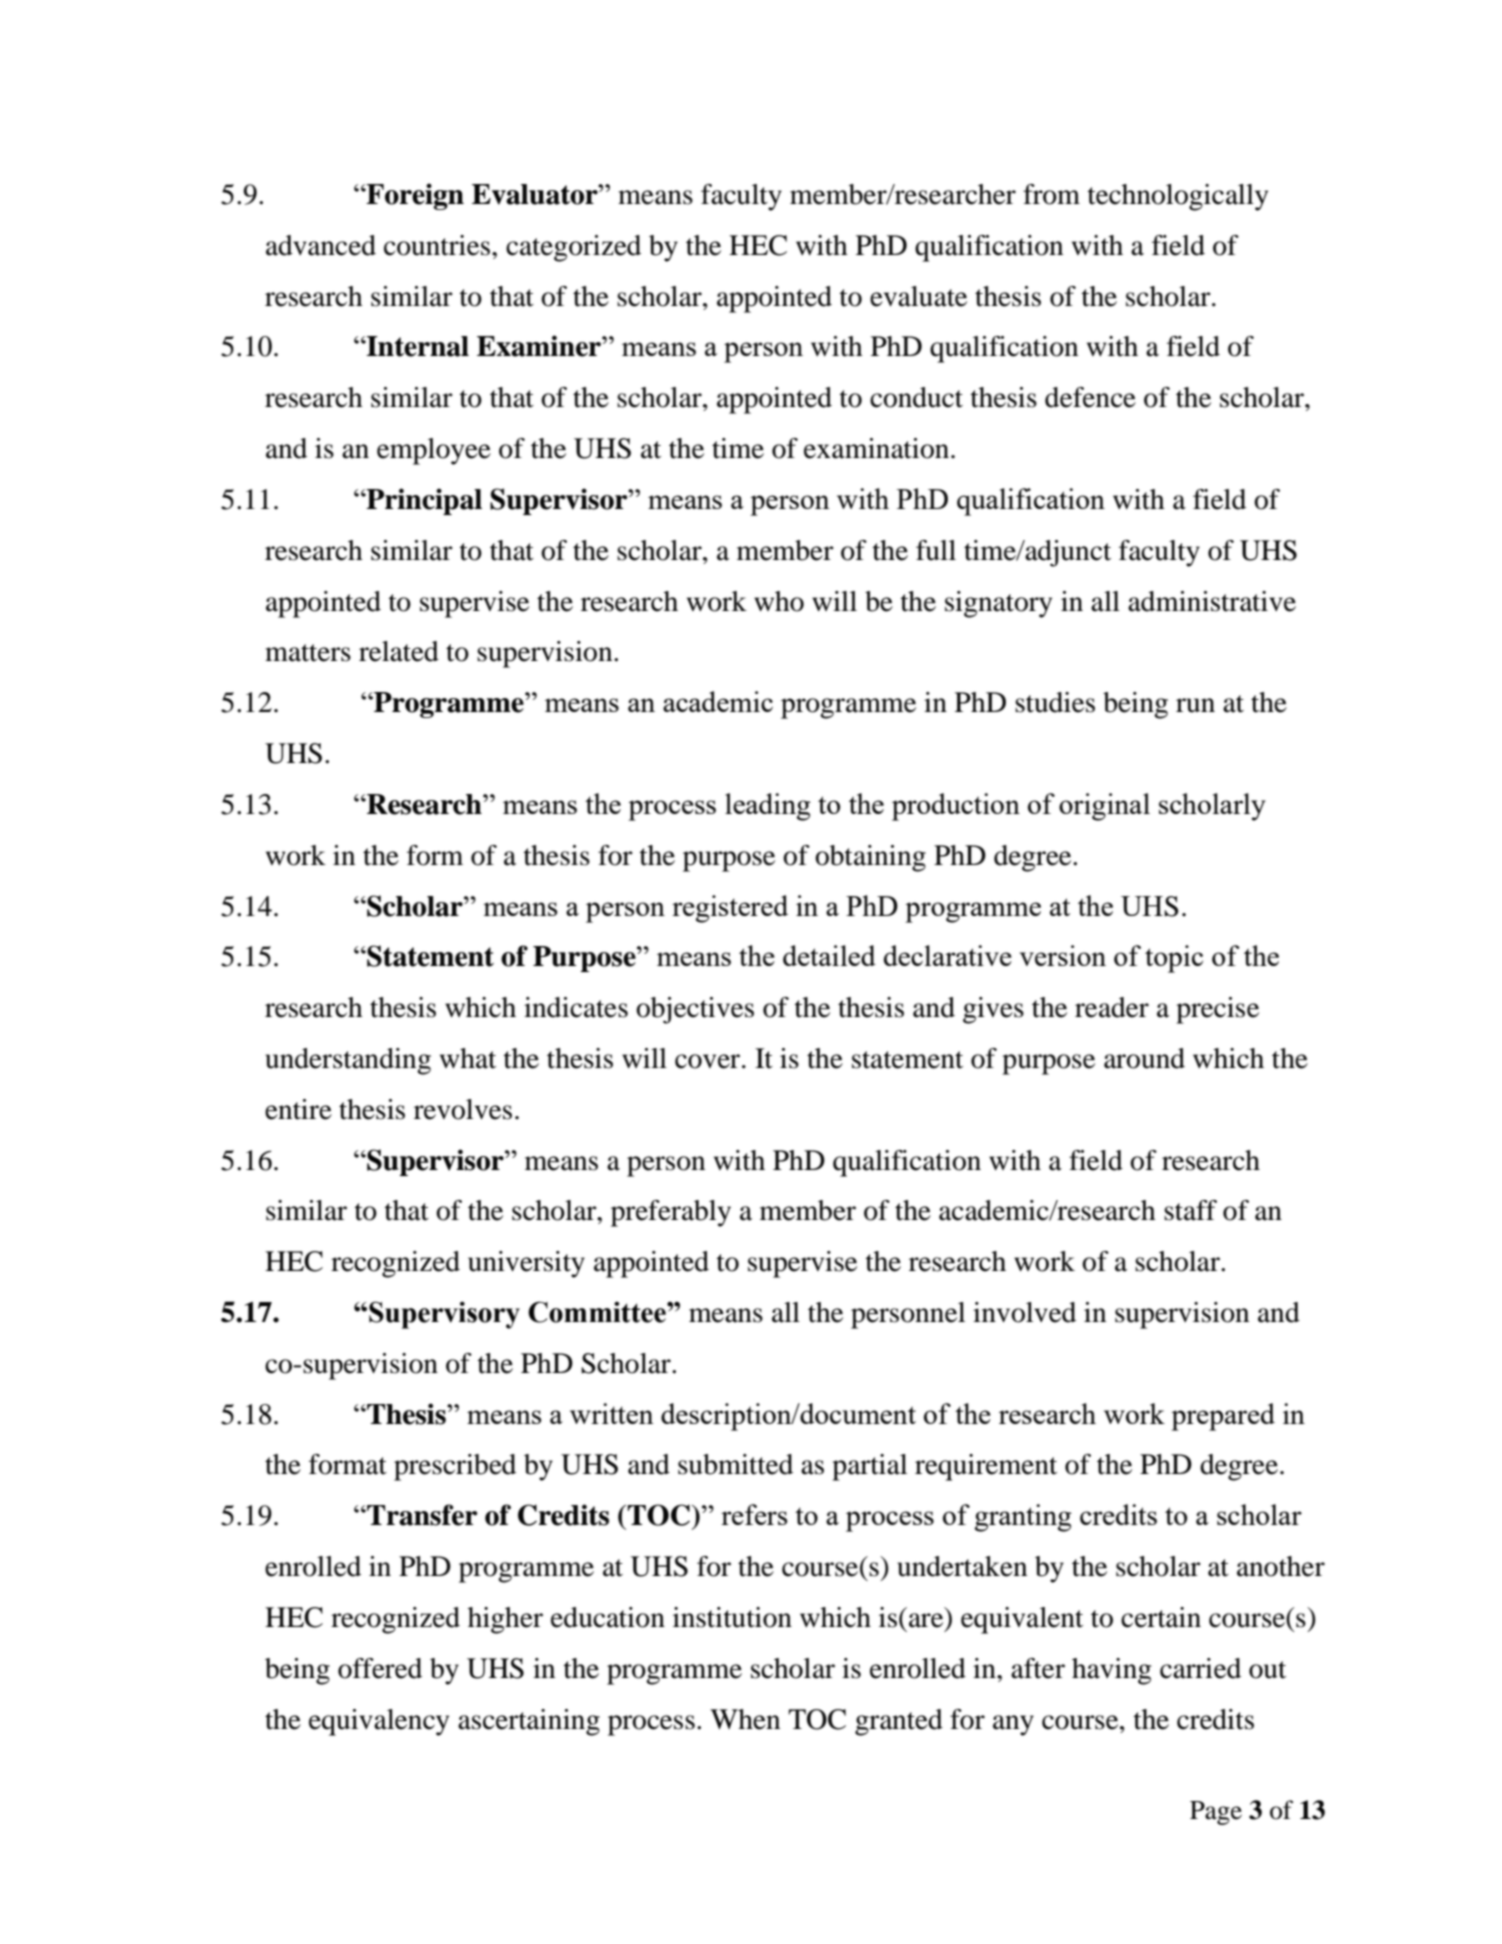 The image size is (1502, 1944). Describe the element at coordinates (918, 296) in the screenshot. I see `evaluate` at that location.
